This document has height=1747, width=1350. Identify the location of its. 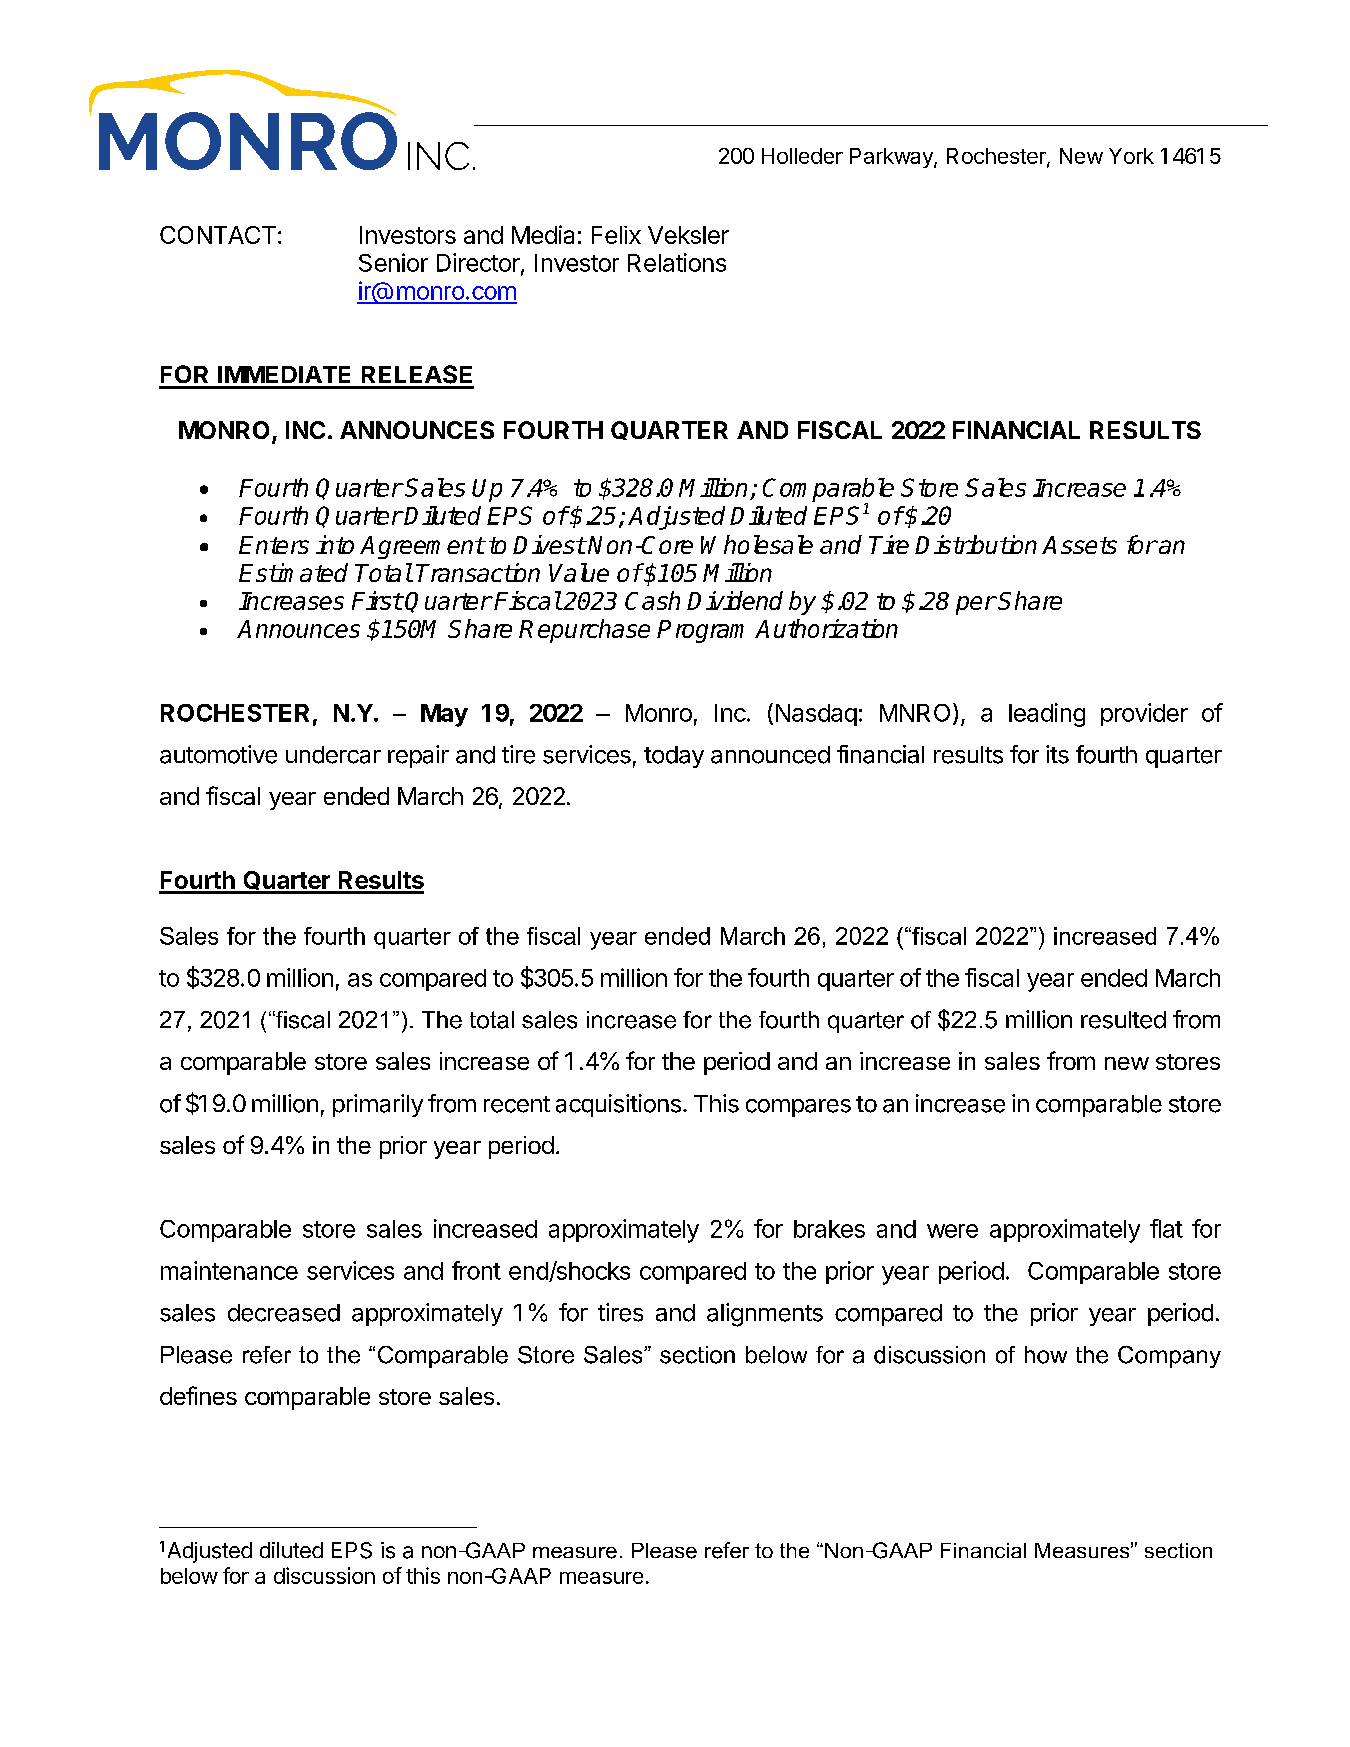
(1057, 754).
